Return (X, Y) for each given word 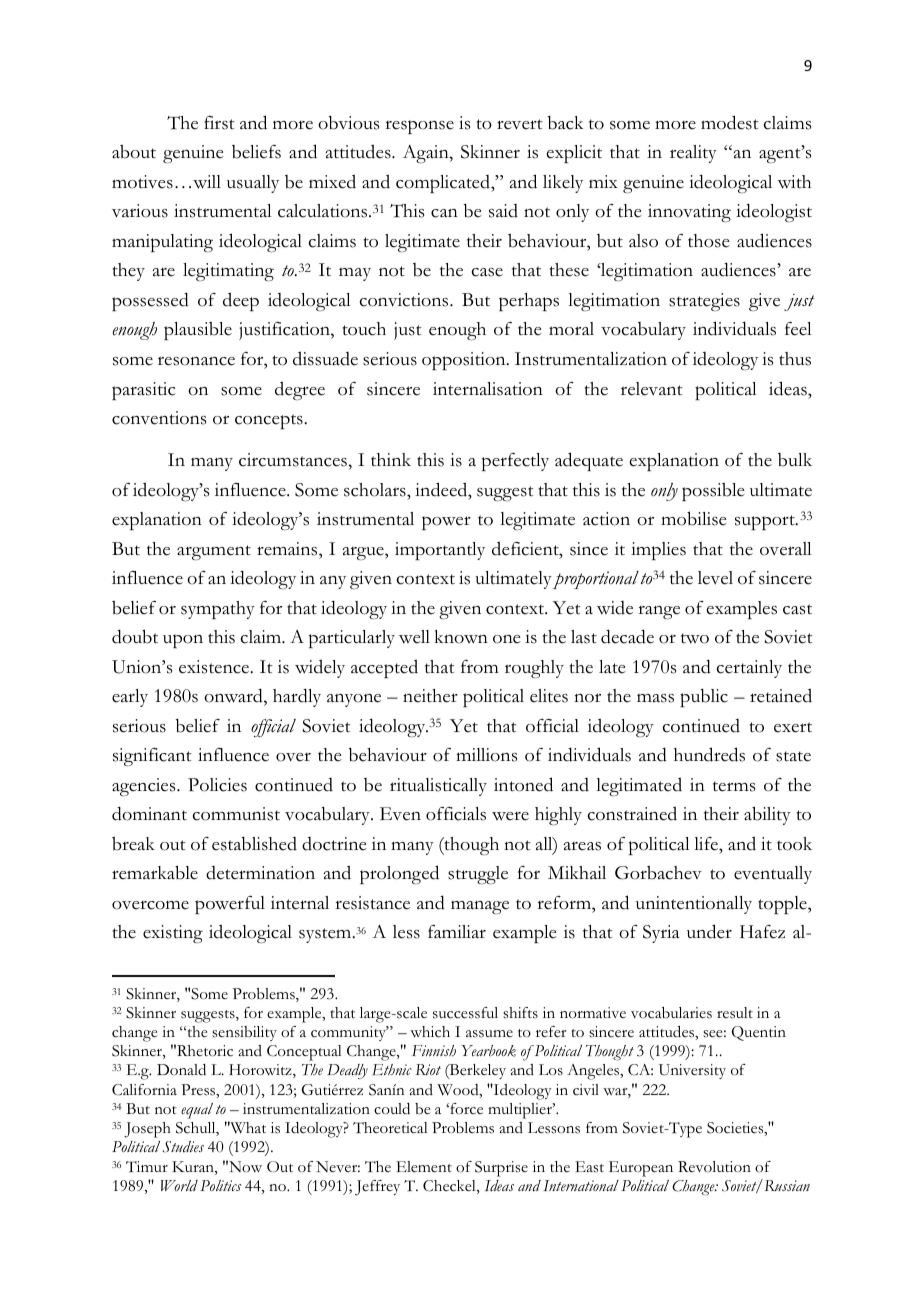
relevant (652, 389)
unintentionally (694, 905)
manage (480, 907)
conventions (159, 418)
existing (173, 934)
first (219, 123)
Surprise (501, 1169)
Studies (183, 1147)
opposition (465, 361)
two (695, 638)
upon (183, 641)
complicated (444, 184)
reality (693, 154)
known (461, 637)
